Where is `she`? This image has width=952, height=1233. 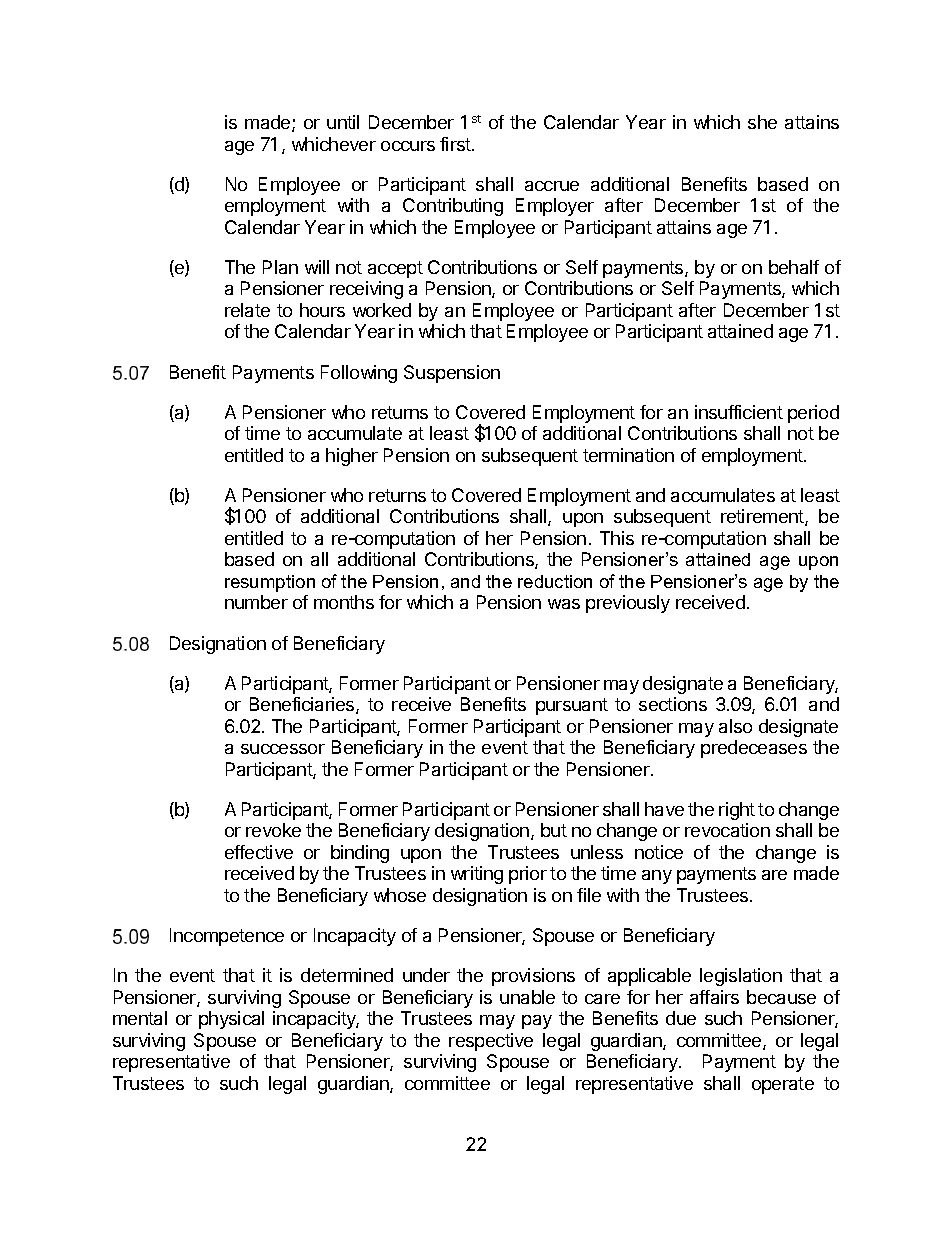 she is located at coordinates (762, 122).
